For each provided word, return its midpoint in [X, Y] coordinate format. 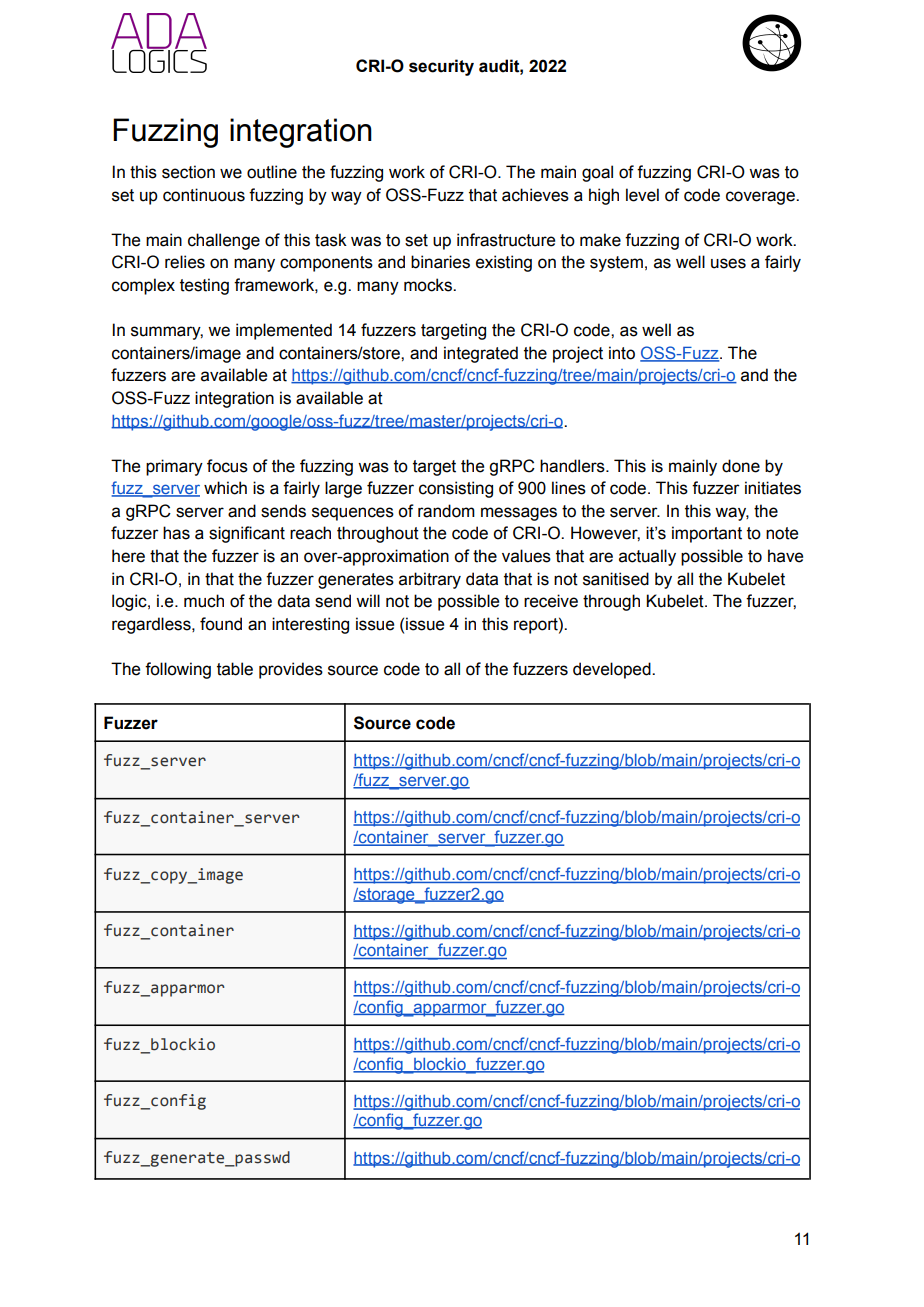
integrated [481, 354]
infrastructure [506, 240]
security [441, 67]
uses [728, 263]
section [188, 172]
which [225, 488]
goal [597, 173]
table [235, 669]
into [622, 353]
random [446, 511]
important [707, 534]
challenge [224, 241]
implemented [284, 331]
